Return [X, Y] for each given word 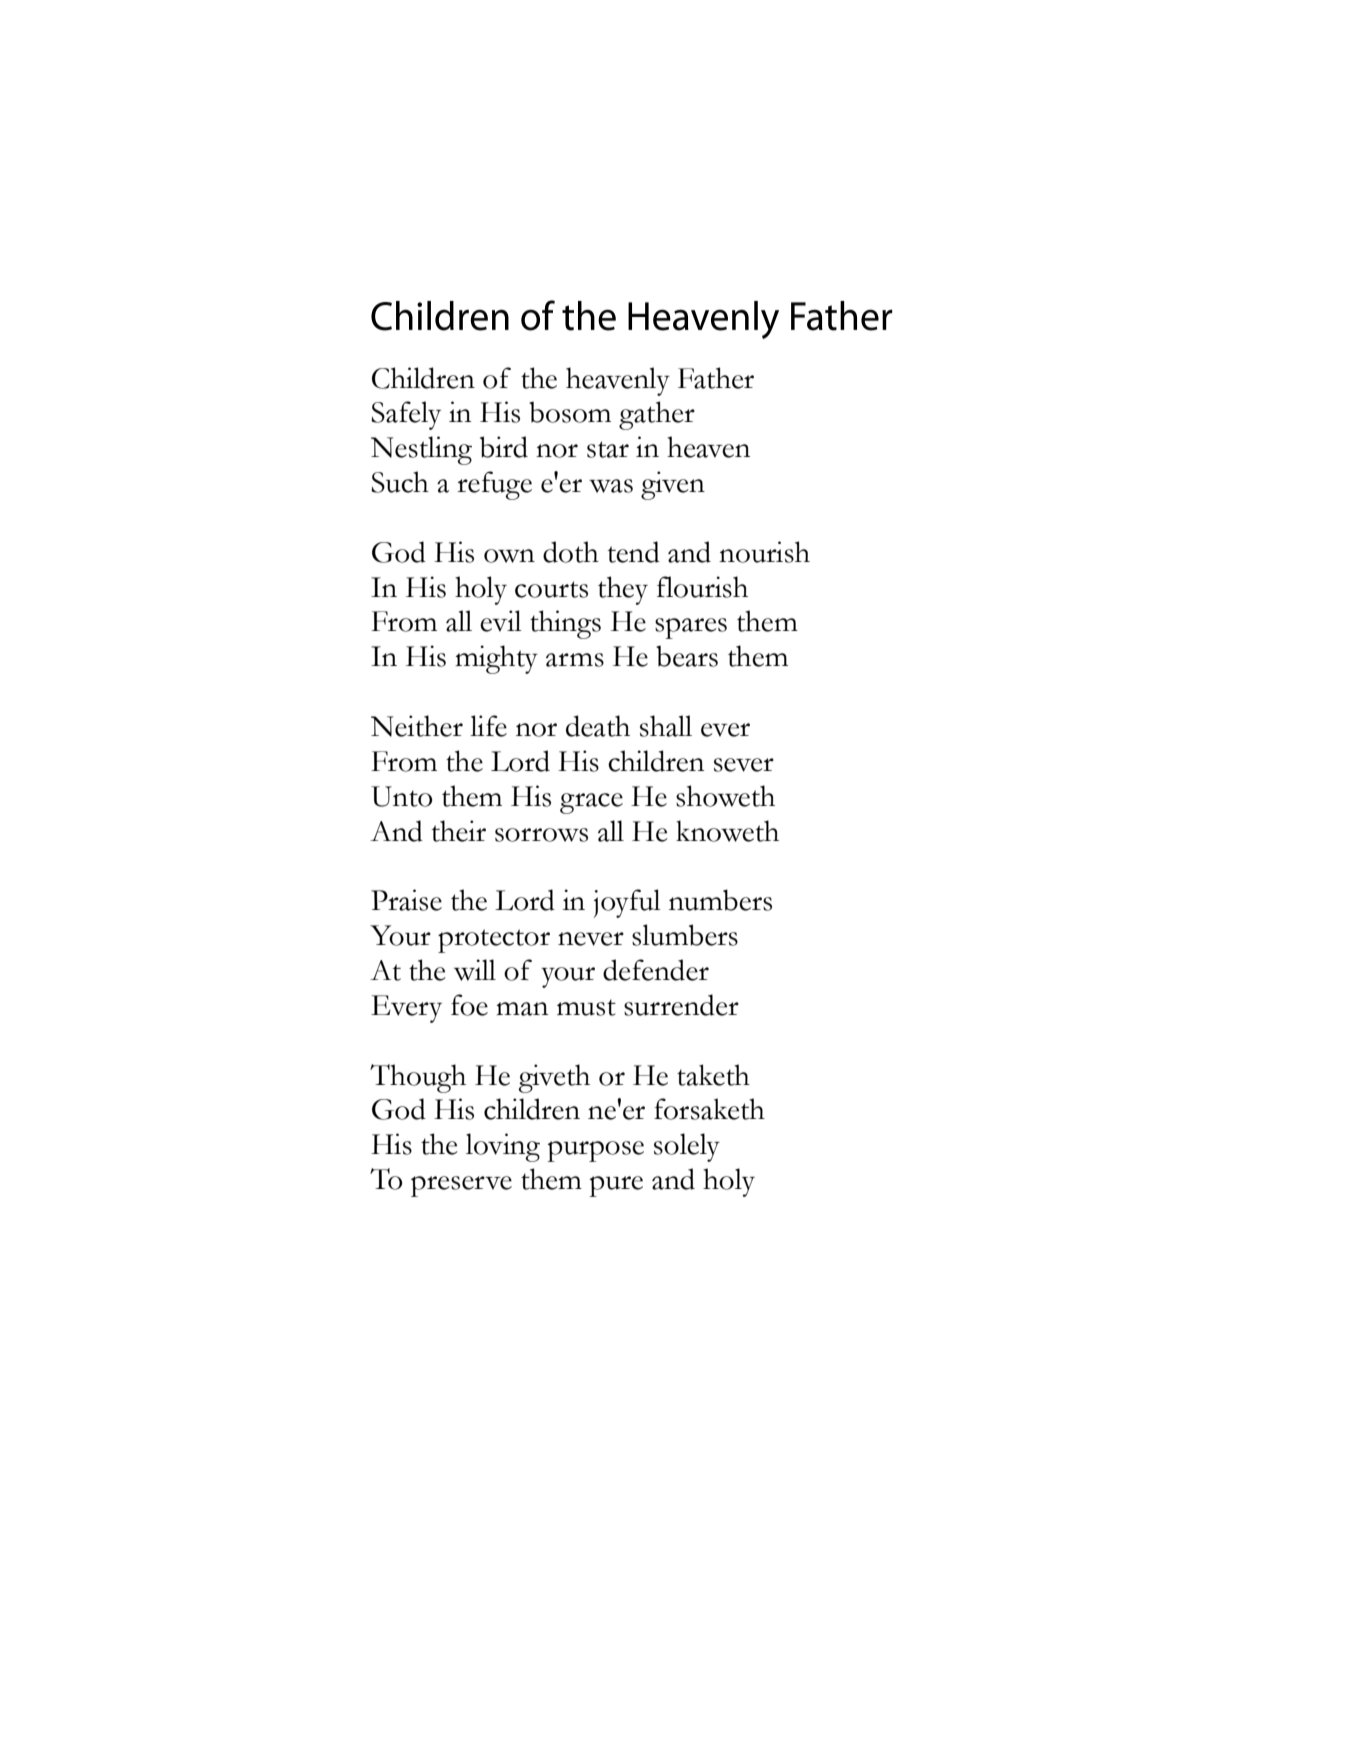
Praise [406, 900]
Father [716, 378]
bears [687, 656]
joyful [627, 903]
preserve [461, 1186]
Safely [406, 415]
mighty [496, 659]
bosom [570, 412]
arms [575, 660]
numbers [720, 900]
